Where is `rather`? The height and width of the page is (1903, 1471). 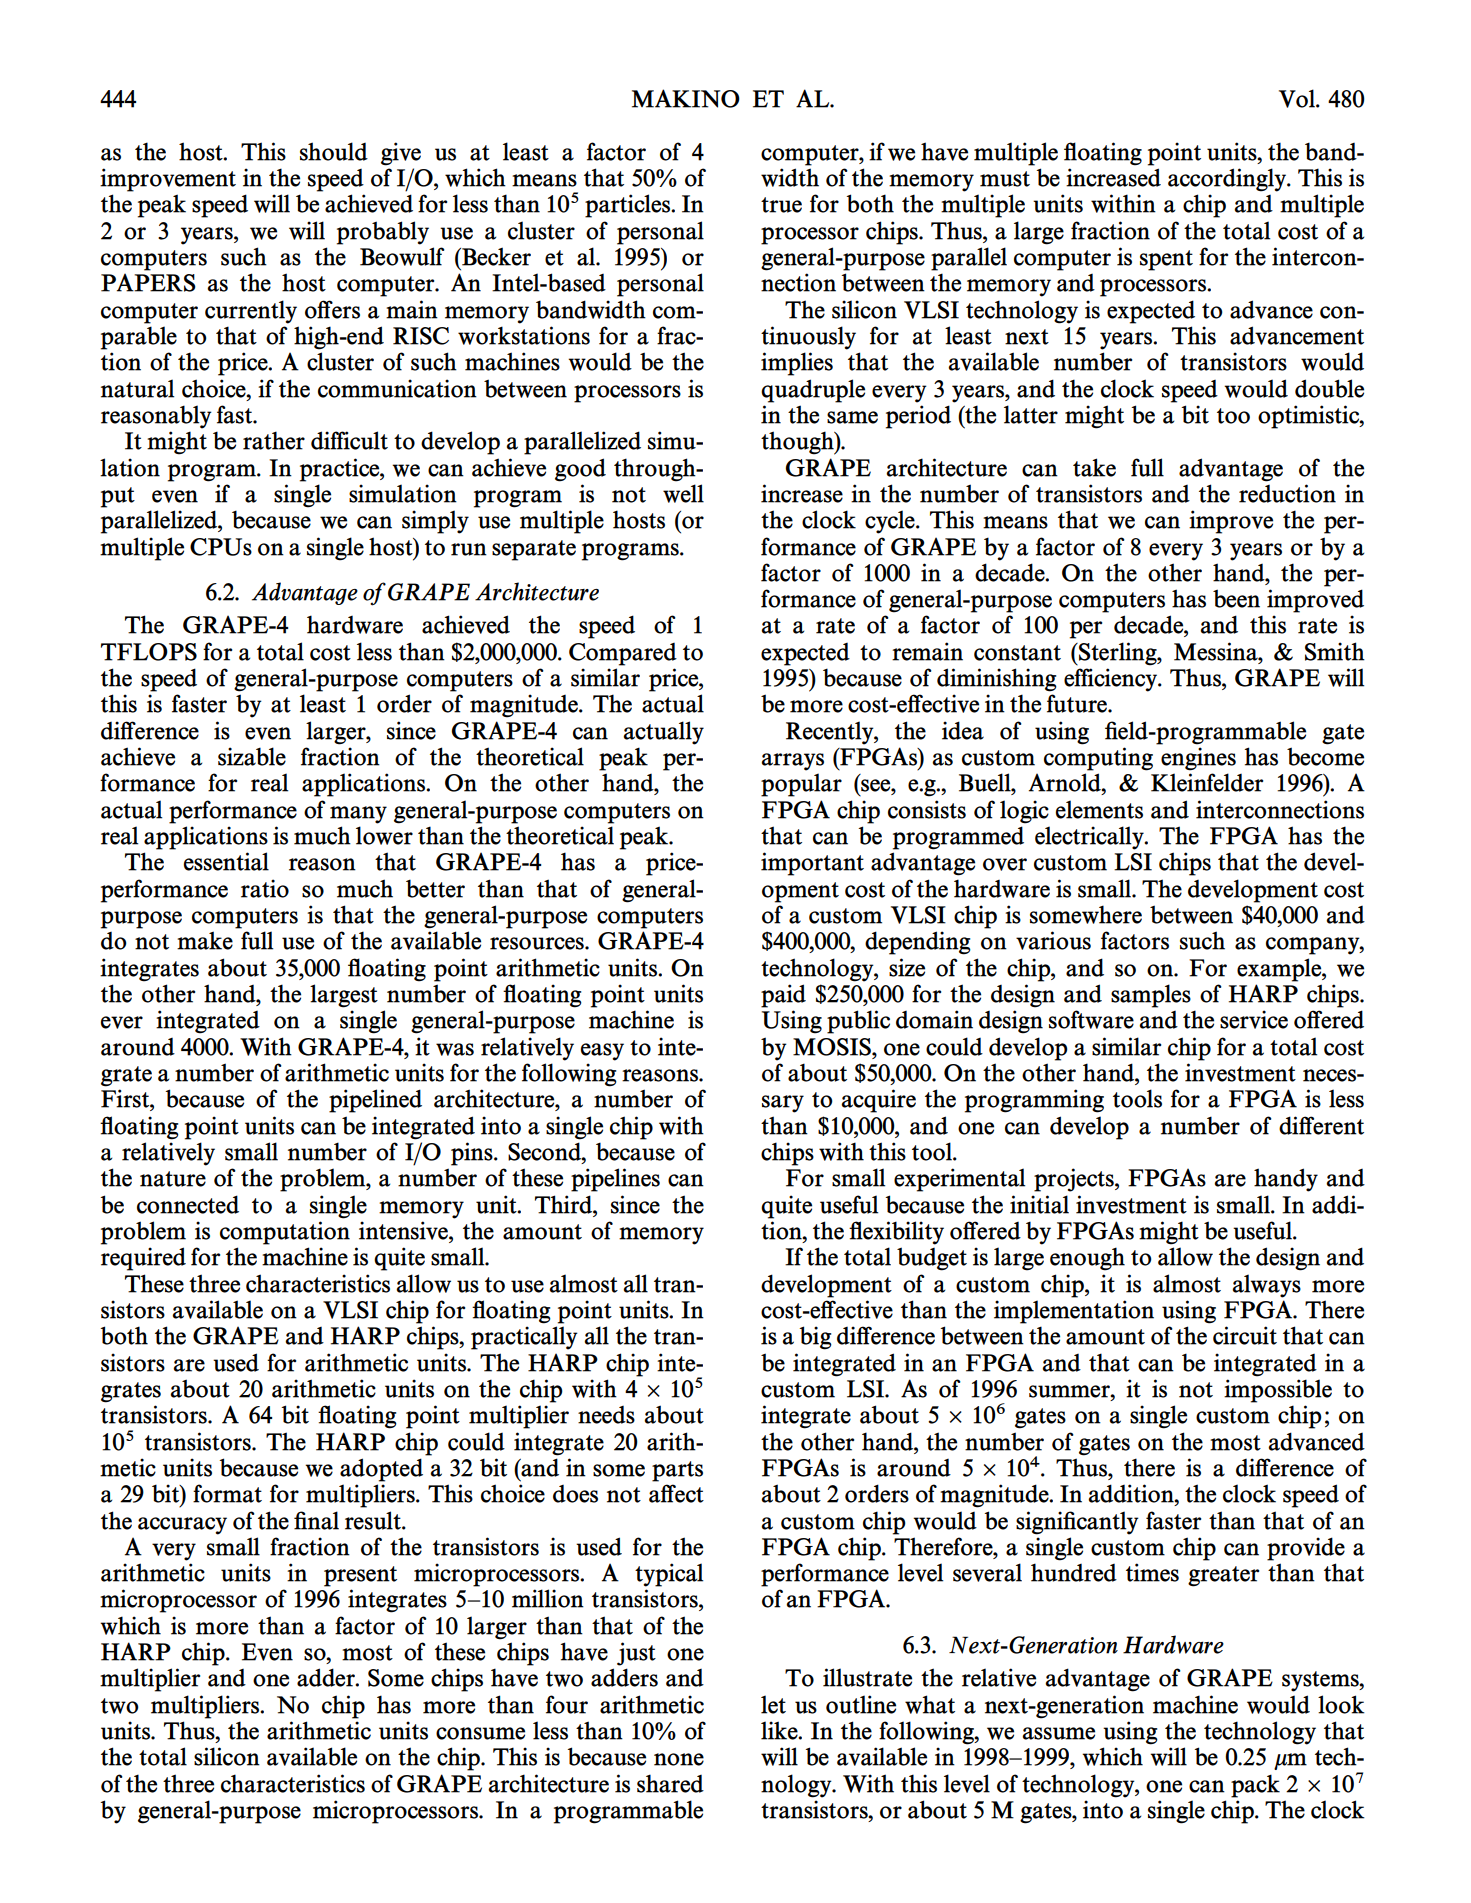 rather is located at coordinates (274, 440).
